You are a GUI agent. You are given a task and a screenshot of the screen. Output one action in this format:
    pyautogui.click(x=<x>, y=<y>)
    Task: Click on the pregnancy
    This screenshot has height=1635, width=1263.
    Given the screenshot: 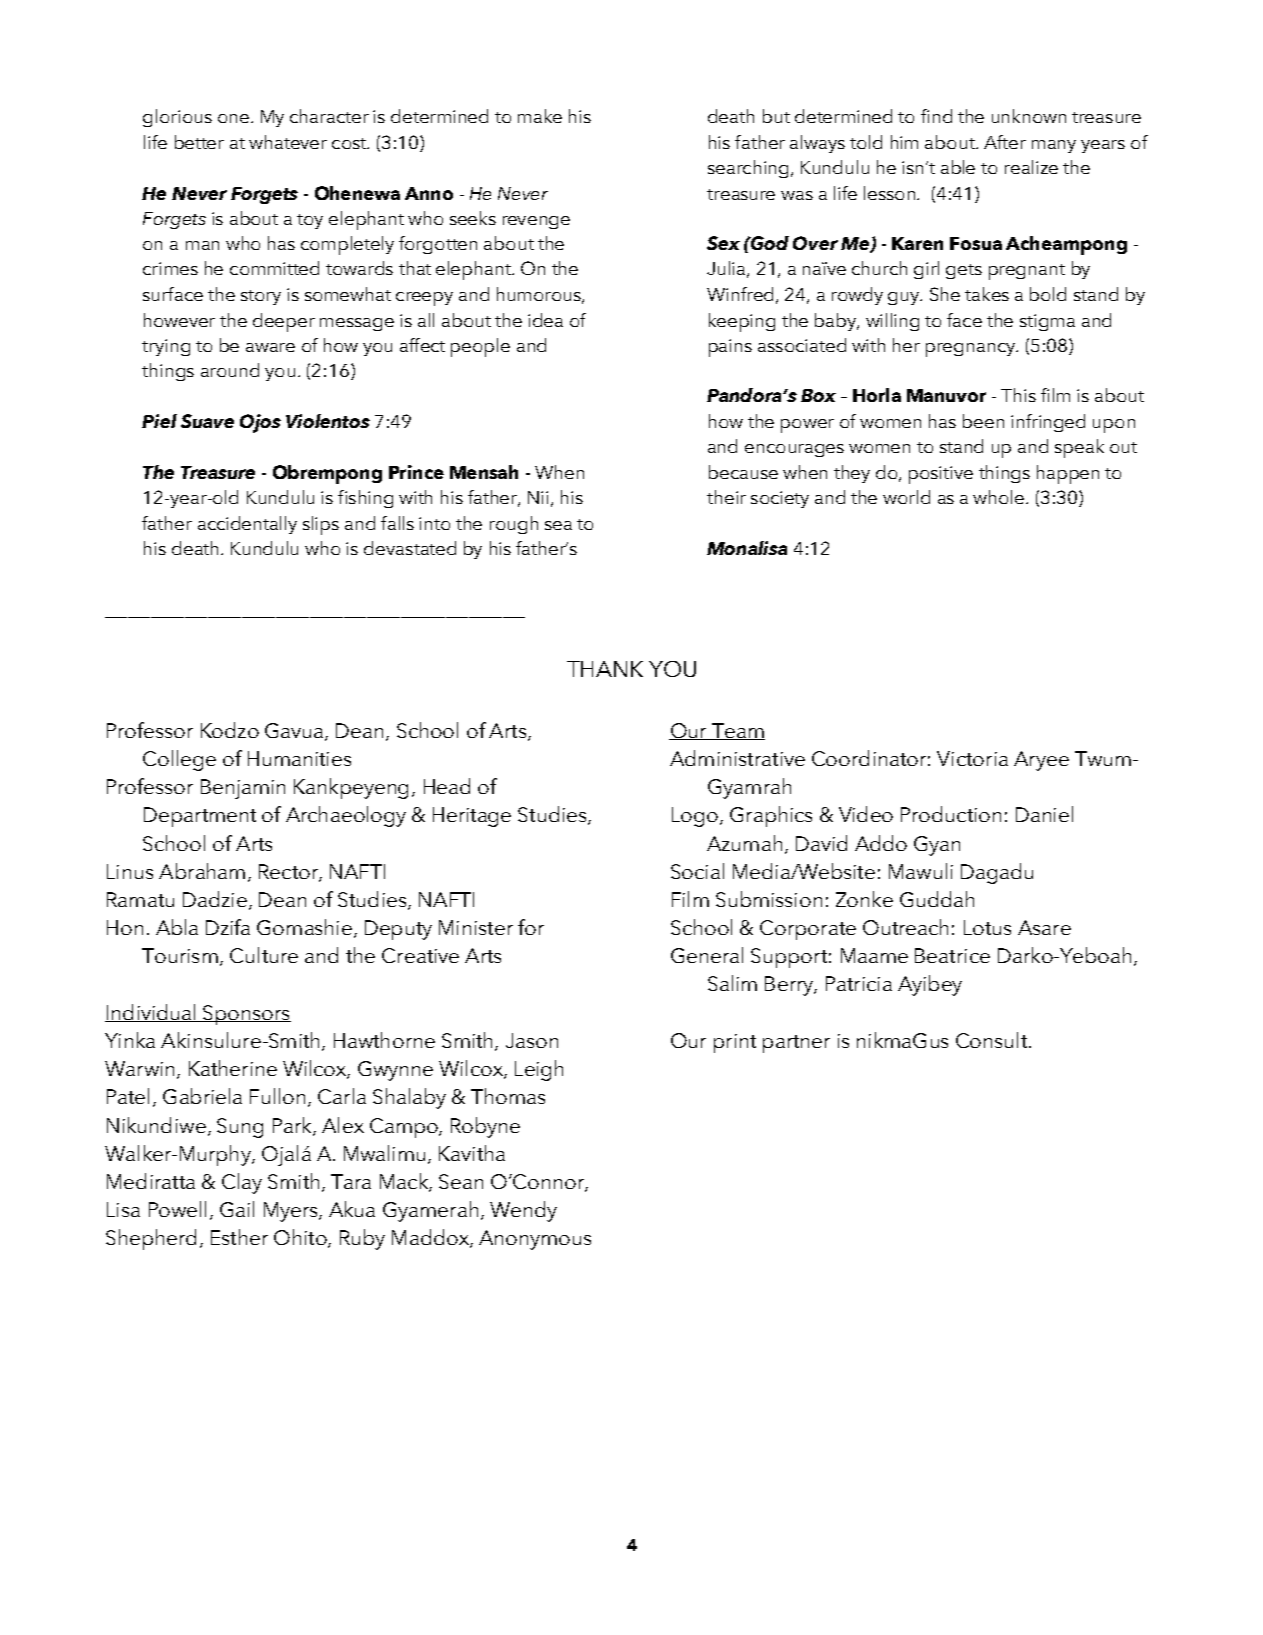 What is the action you would take?
    pyautogui.click(x=971, y=350)
